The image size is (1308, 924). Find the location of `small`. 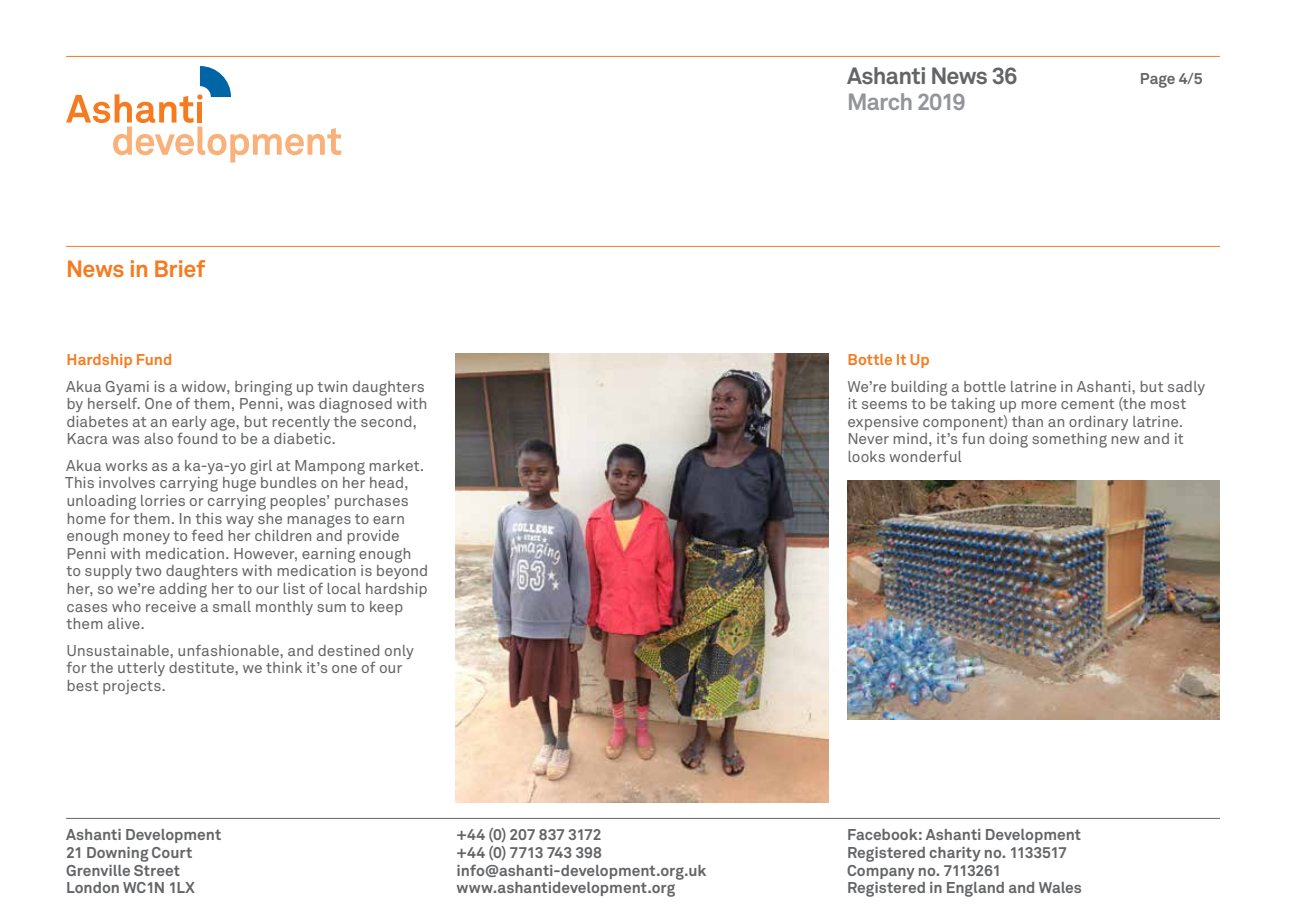

small is located at coordinates (232, 606).
